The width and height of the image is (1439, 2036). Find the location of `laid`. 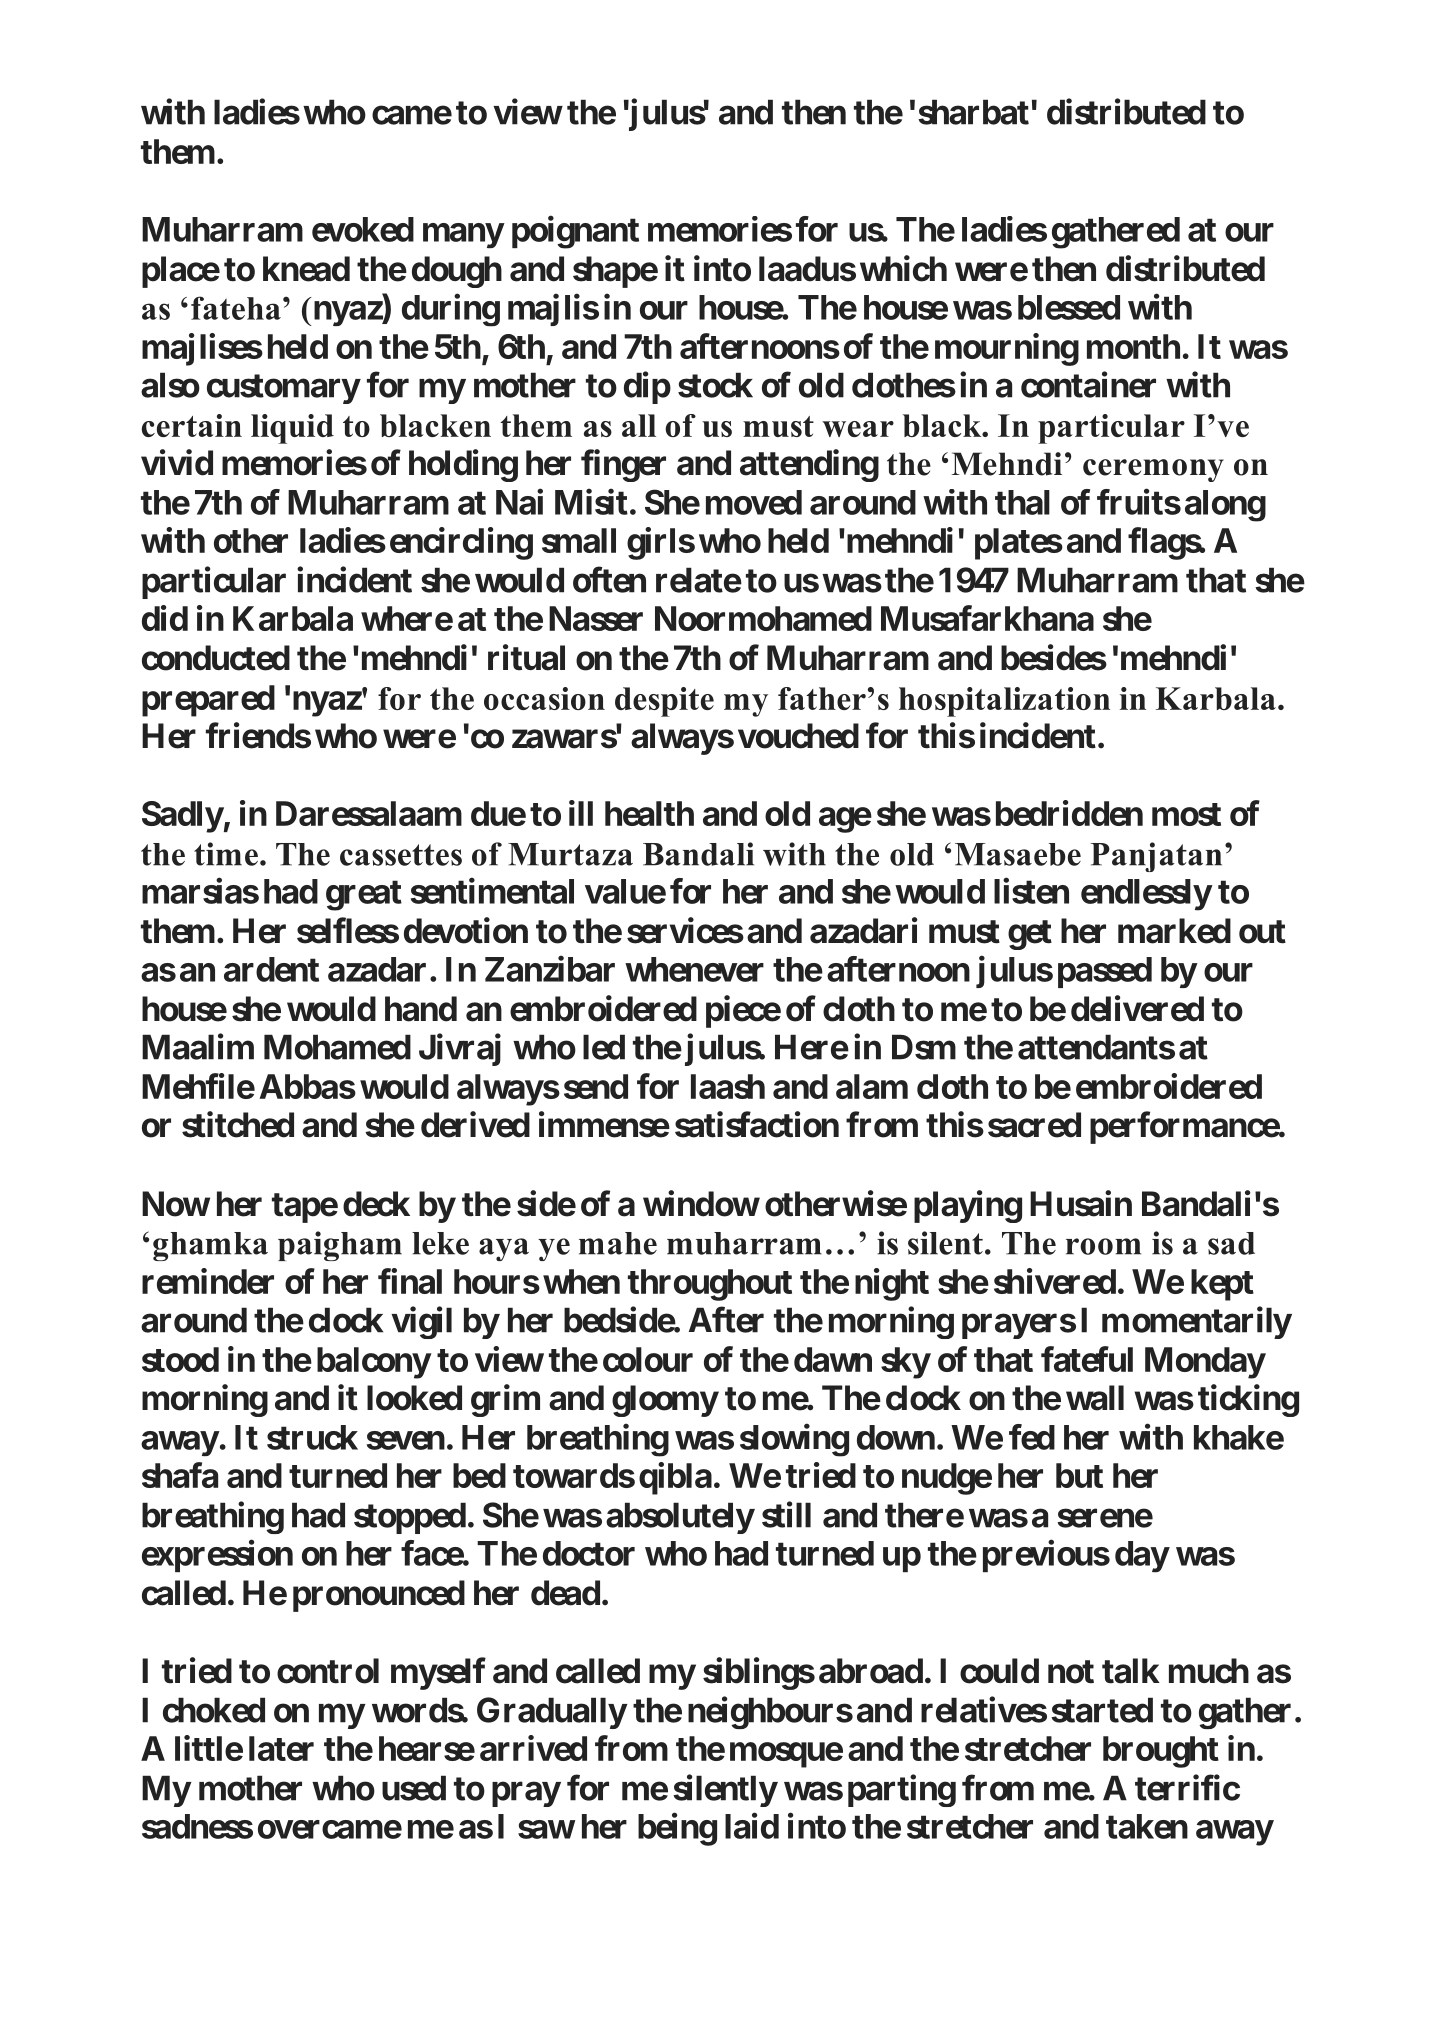

laid is located at coordinates (752, 1826).
